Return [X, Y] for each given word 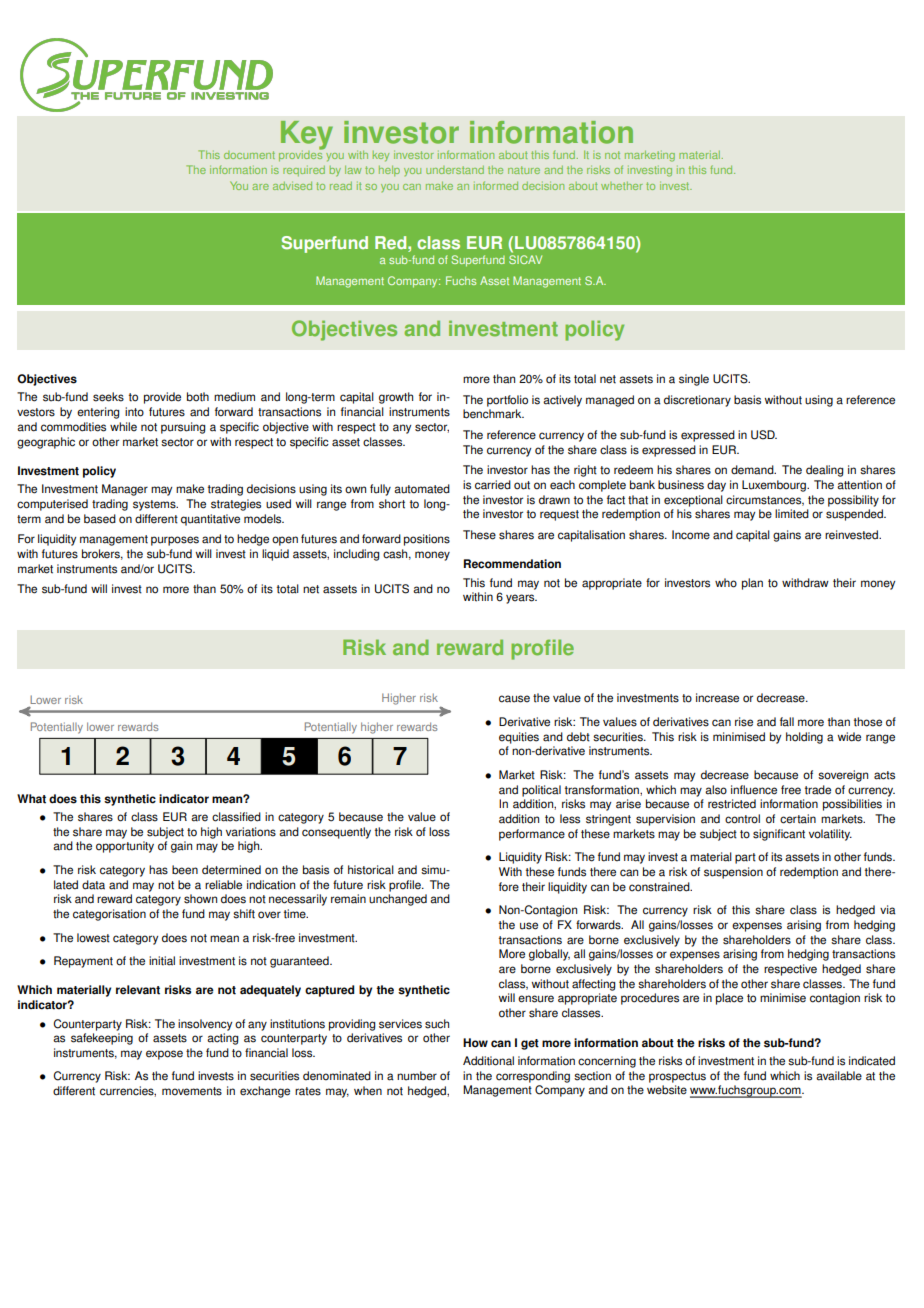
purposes [175, 541]
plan [752, 584]
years [521, 599]
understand [455, 170]
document [249, 155]
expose [164, 1055]
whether [622, 186]
